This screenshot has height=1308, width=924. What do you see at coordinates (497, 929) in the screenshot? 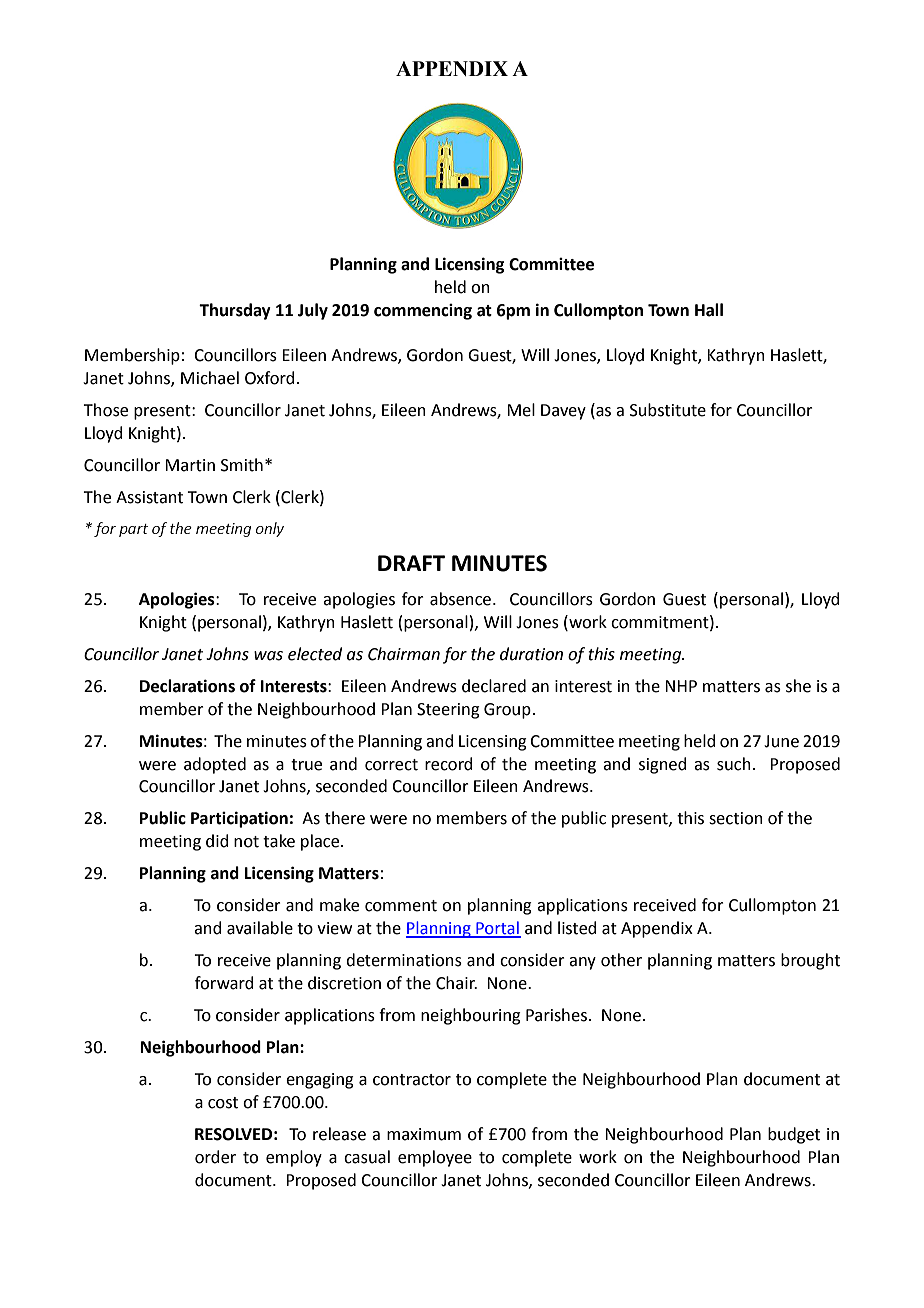
I see `Portal` at bounding box center [497, 929].
